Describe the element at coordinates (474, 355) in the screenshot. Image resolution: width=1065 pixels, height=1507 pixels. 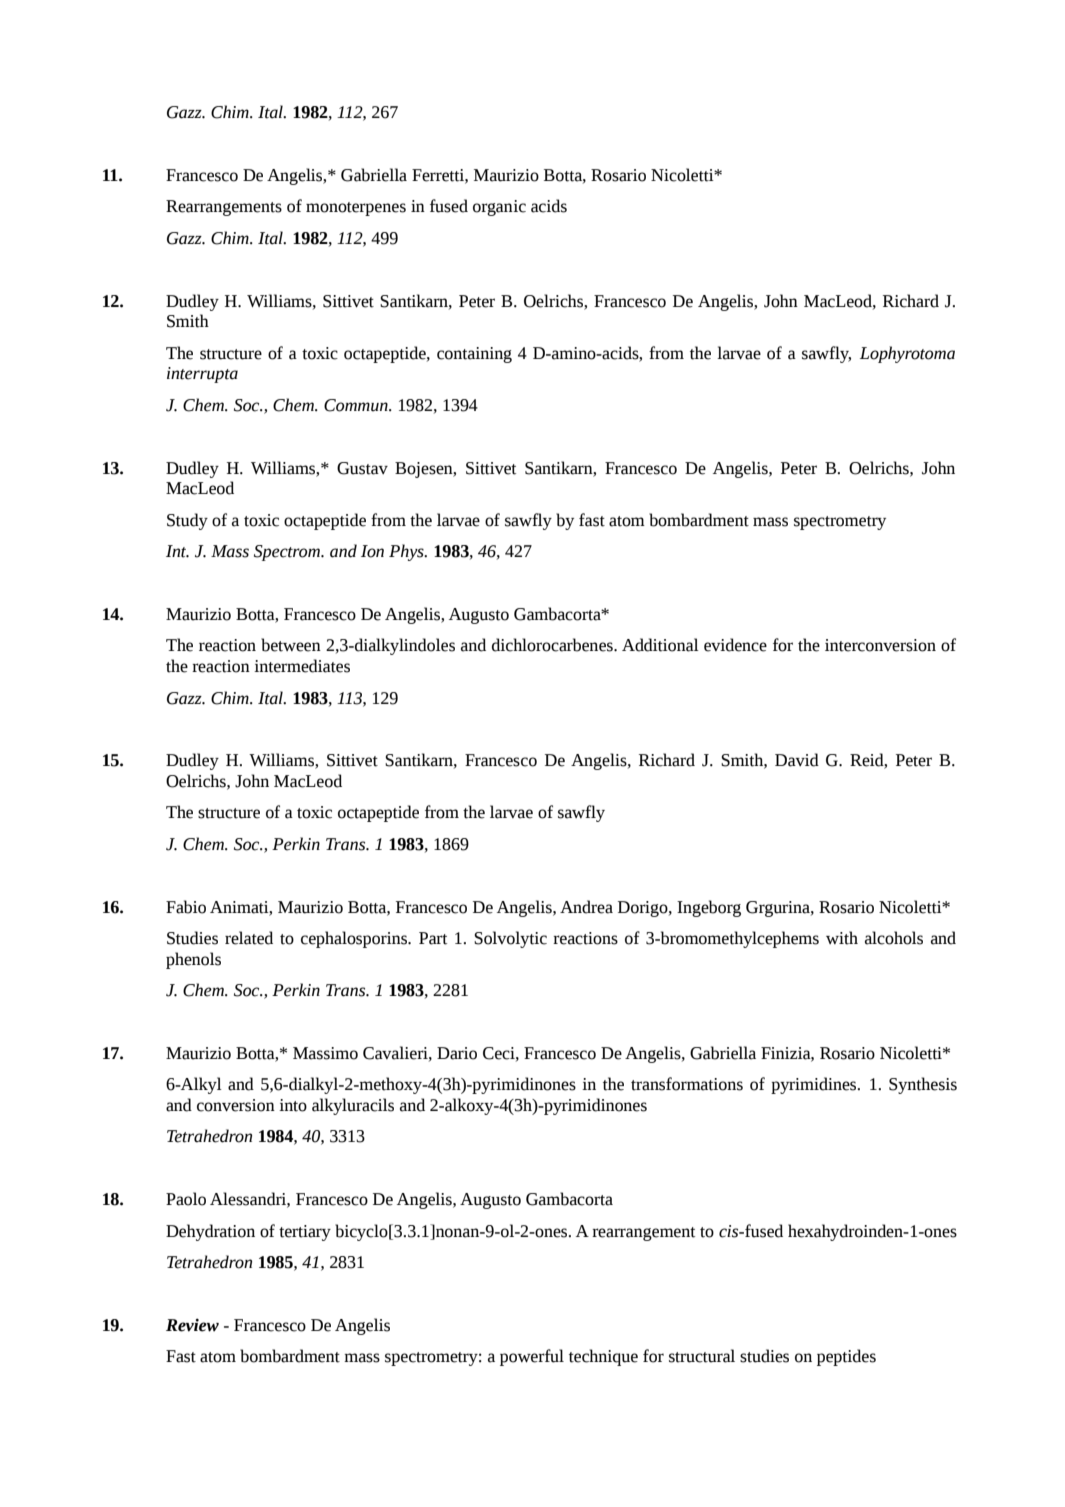
I see `containing` at that location.
